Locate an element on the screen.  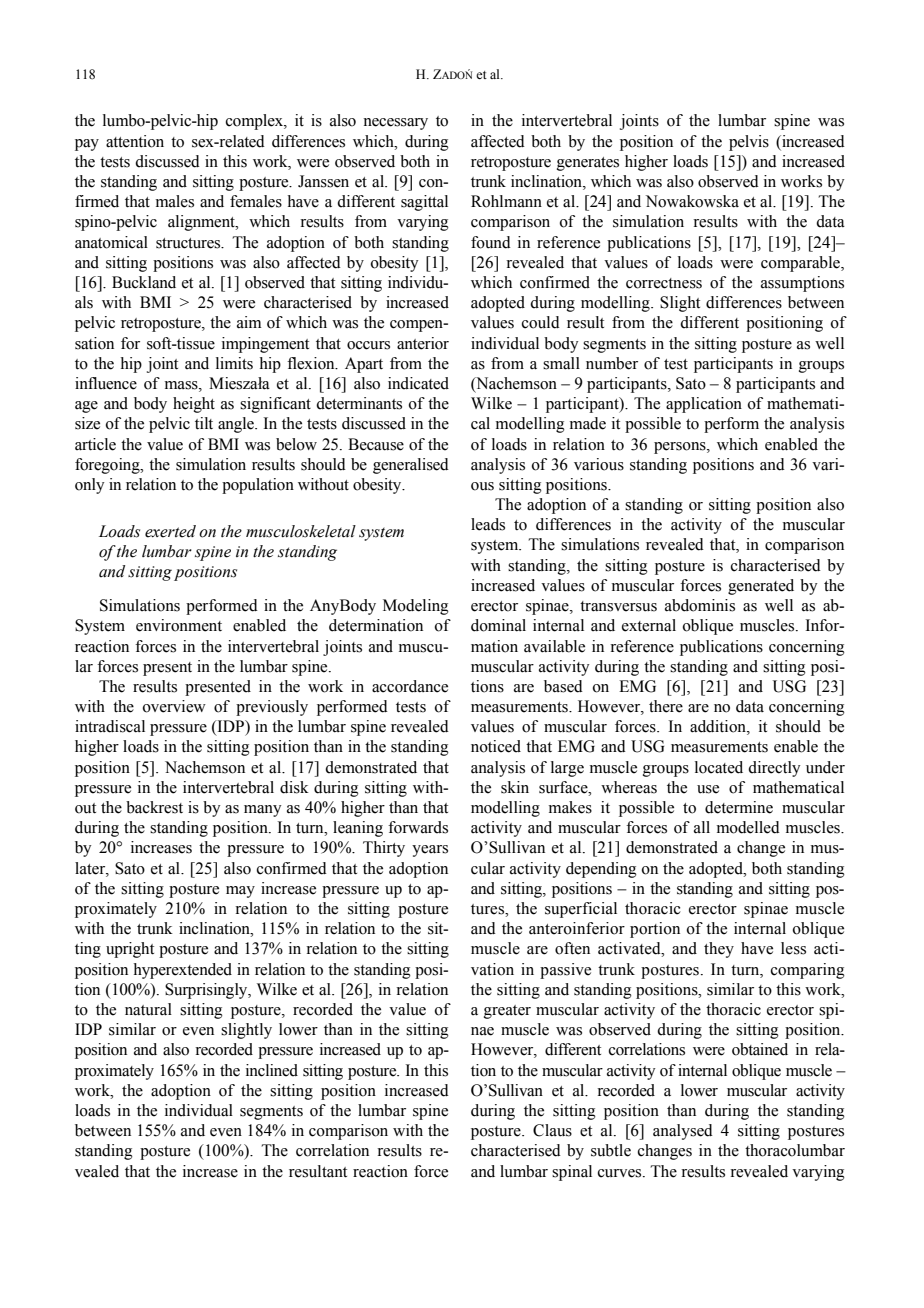
analysed is located at coordinates (683, 1132).
